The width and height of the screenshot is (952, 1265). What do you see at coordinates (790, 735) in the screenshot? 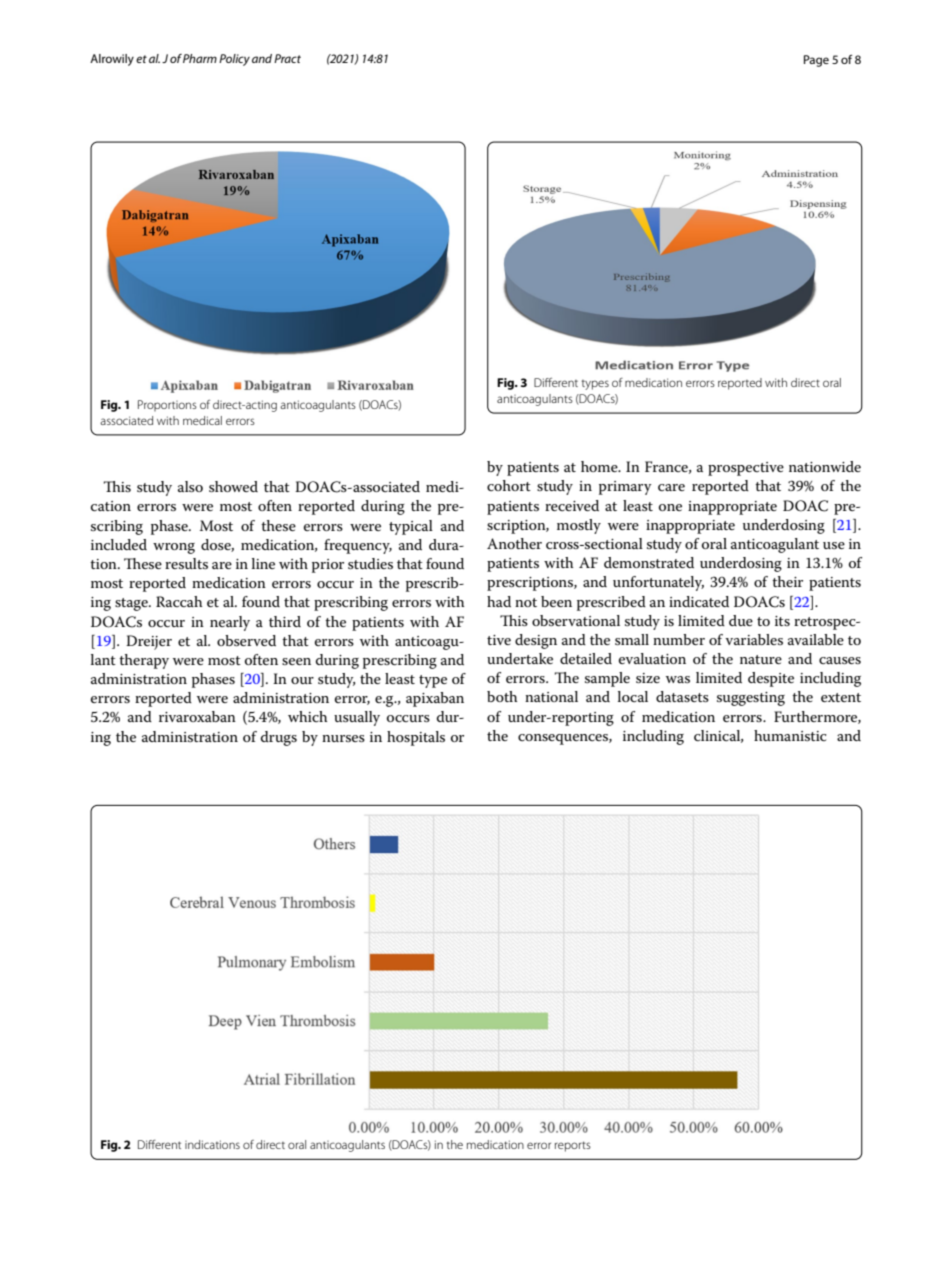
I see `humanistic` at bounding box center [790, 735].
